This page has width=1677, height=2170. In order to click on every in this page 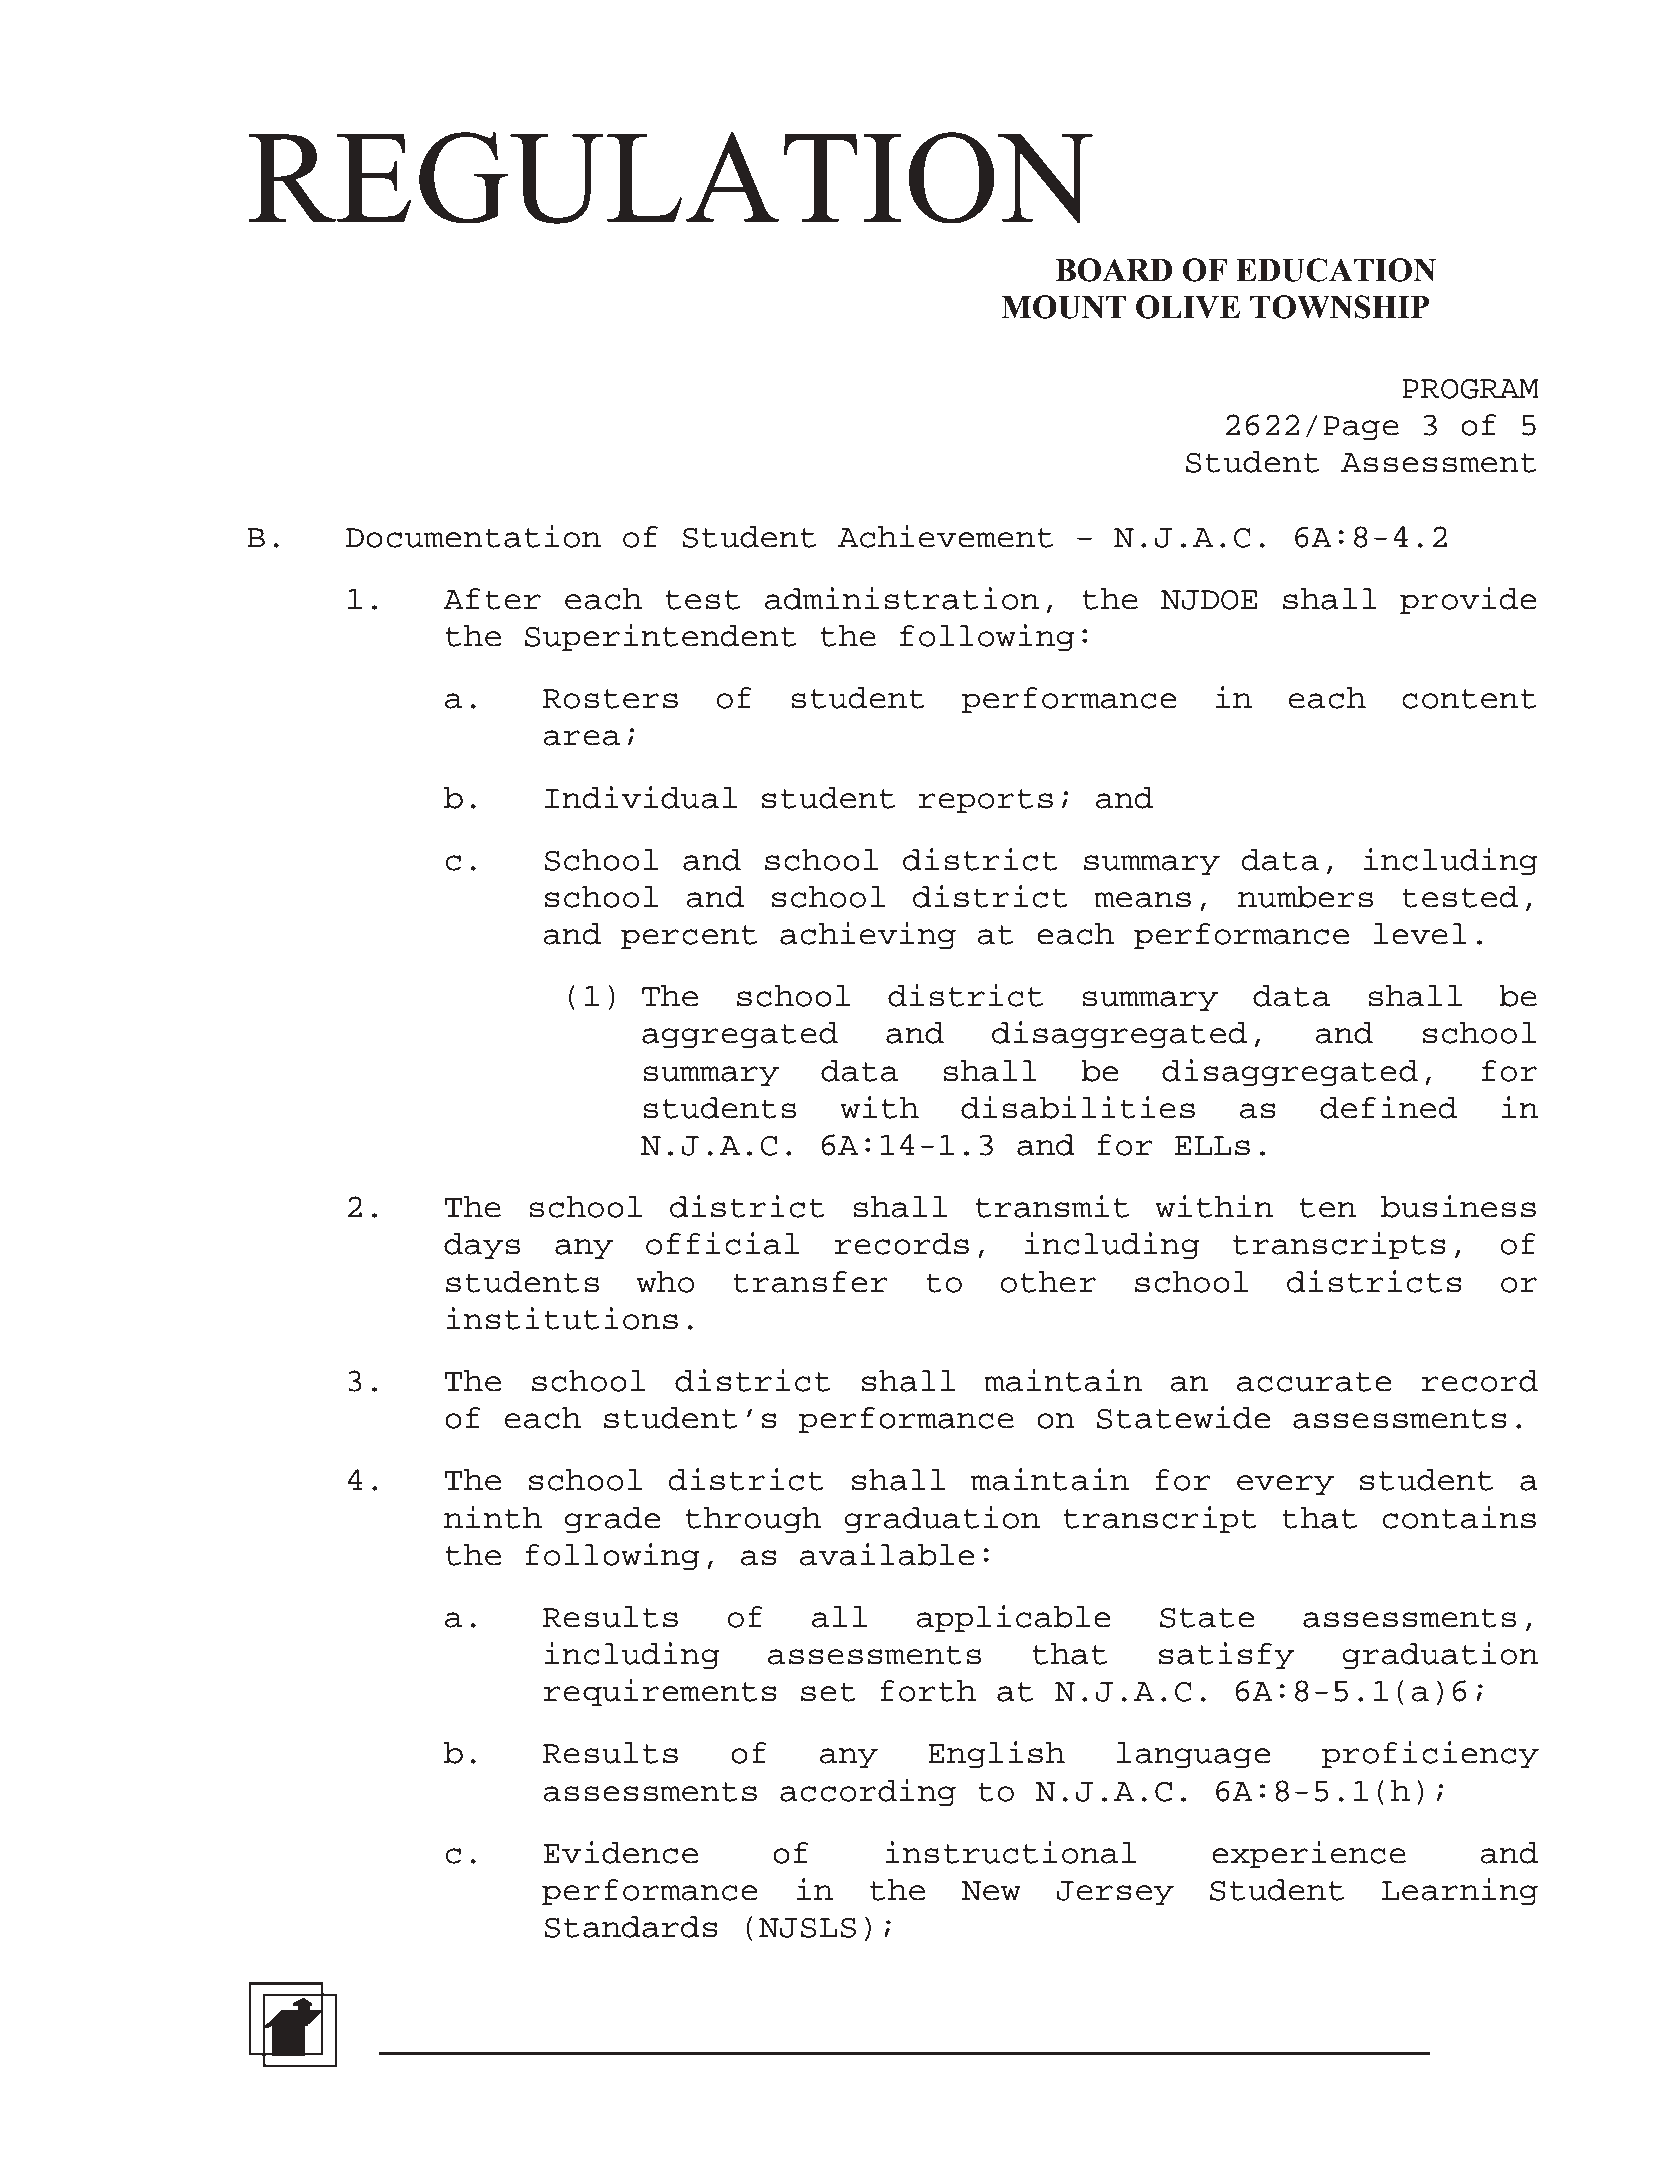, I will do `click(1285, 1485)`.
